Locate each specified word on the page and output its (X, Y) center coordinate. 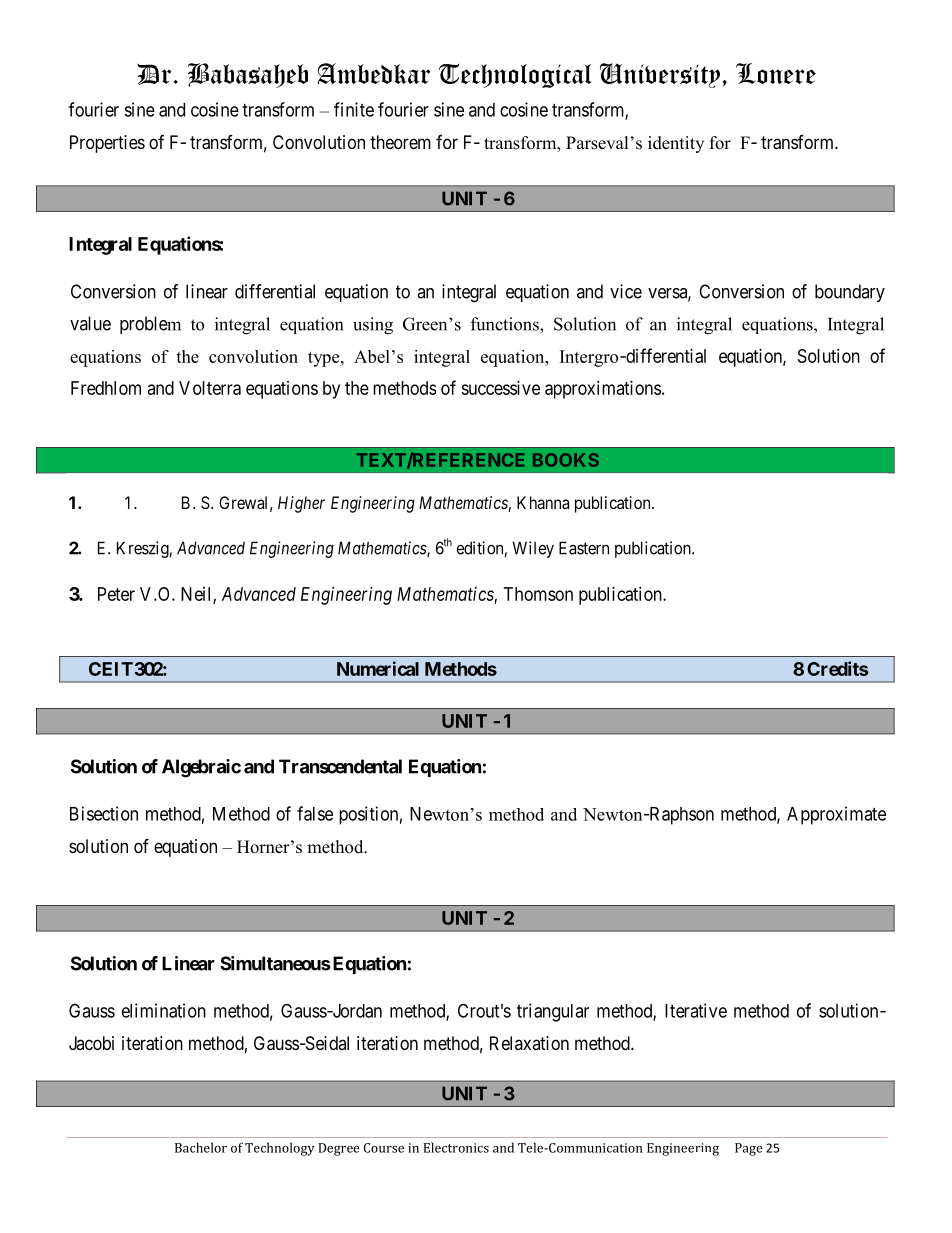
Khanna (543, 502)
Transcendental (340, 766)
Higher (301, 504)
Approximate (836, 815)
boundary (850, 293)
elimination (164, 1010)
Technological (515, 76)
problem (150, 325)
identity (676, 144)
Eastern (584, 548)
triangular (553, 1012)
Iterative (696, 1010)
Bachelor (201, 1147)
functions (506, 324)
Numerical (378, 668)
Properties (107, 144)
